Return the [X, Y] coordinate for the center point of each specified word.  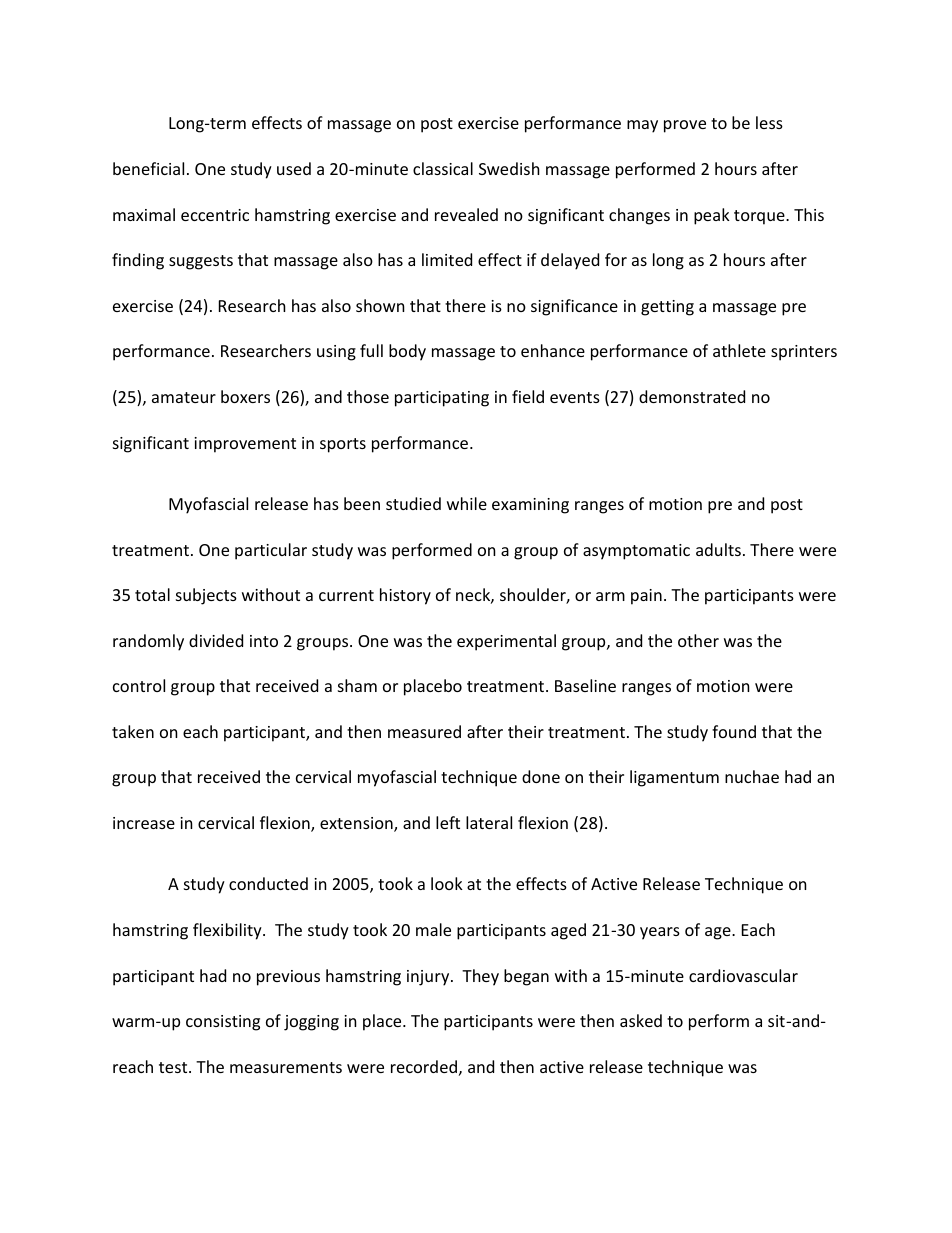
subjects [206, 596]
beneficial [148, 168]
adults [718, 549]
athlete [739, 350]
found [734, 731]
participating [442, 399]
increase [144, 823]
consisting [223, 1023]
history [405, 596]
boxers [245, 396]
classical [443, 168]
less [769, 122]
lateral [489, 822]
